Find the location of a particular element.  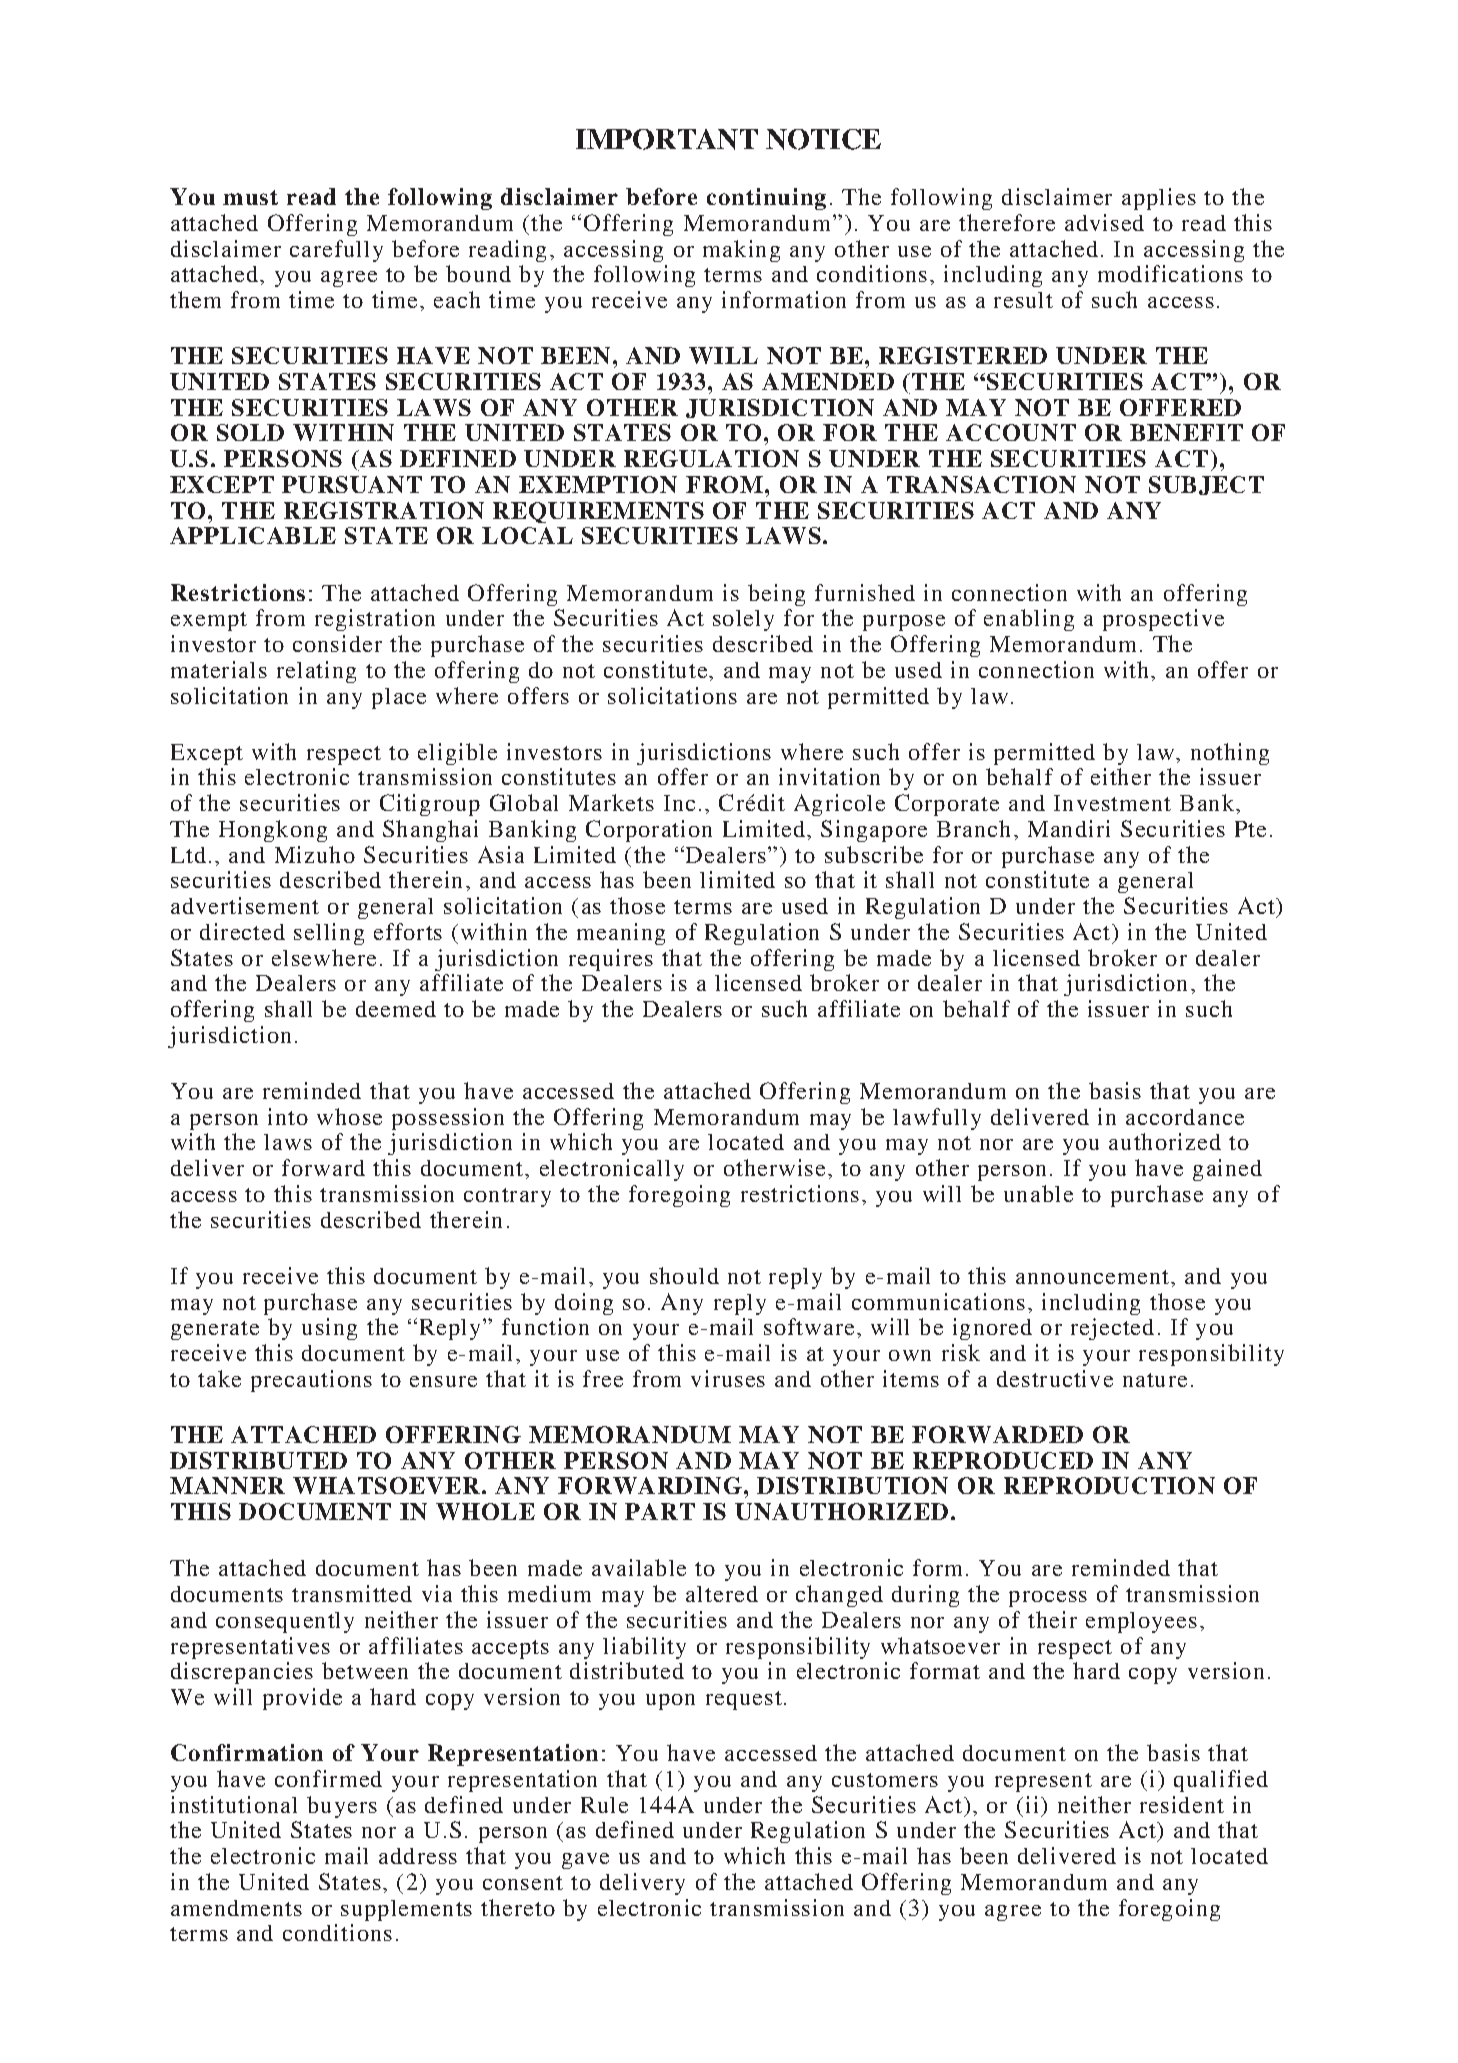

applies is located at coordinates (1159, 199).
